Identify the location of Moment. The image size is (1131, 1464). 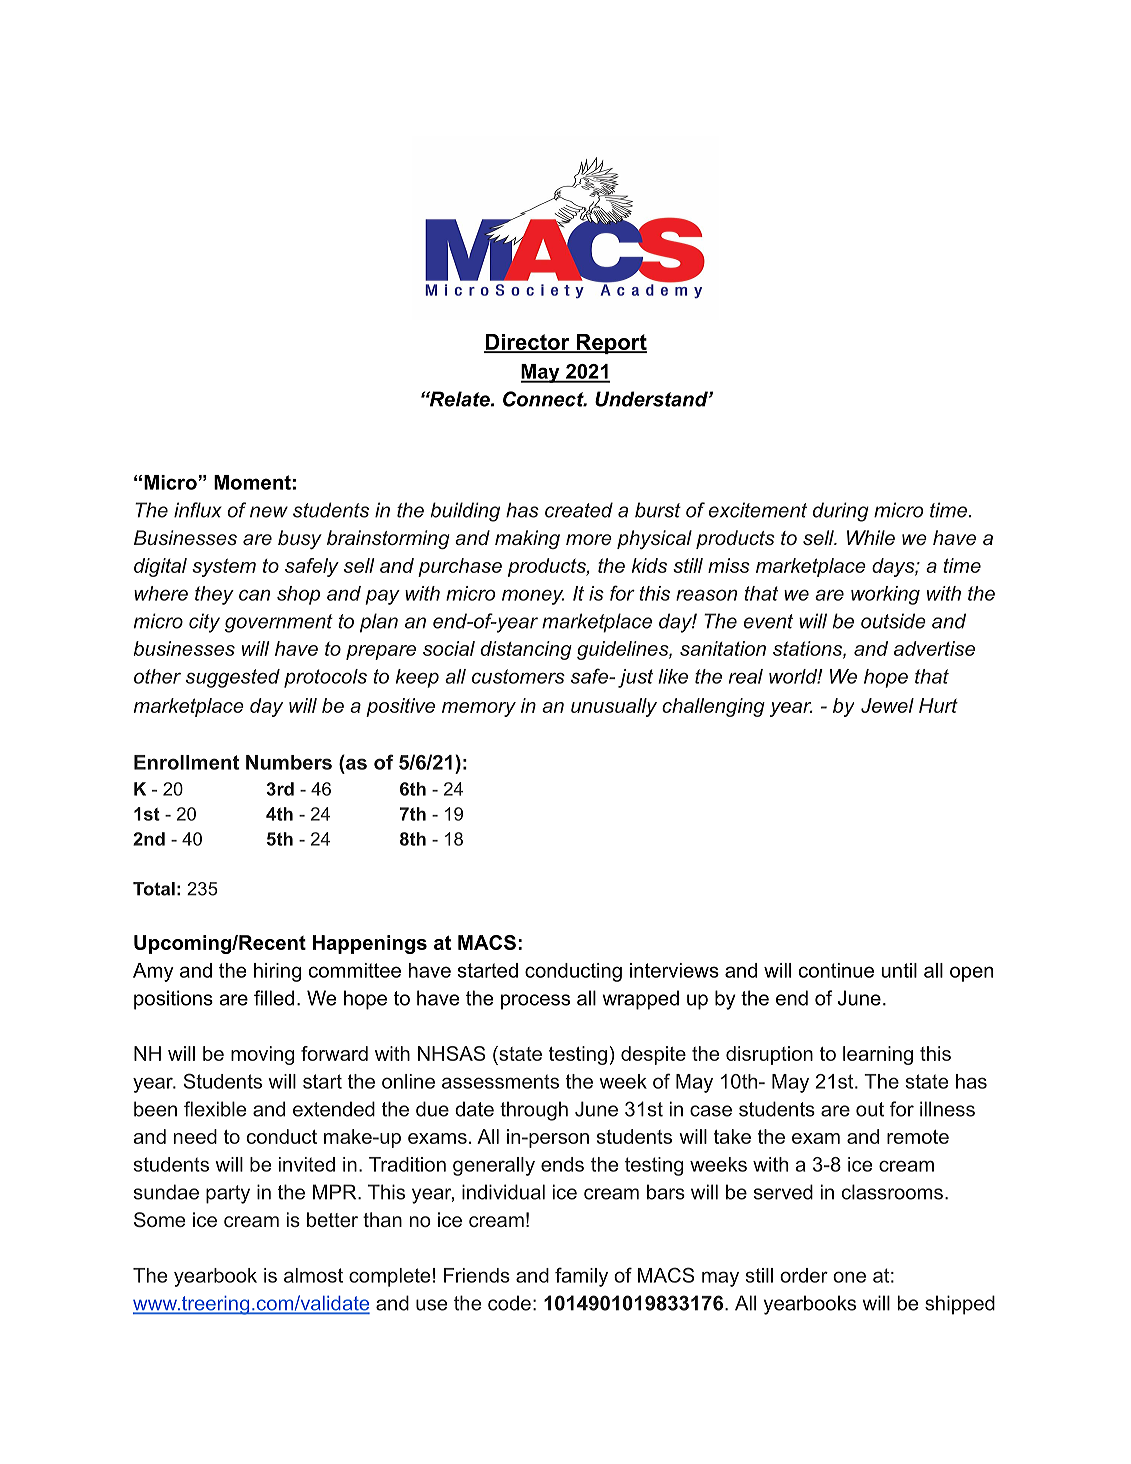
(252, 482).
